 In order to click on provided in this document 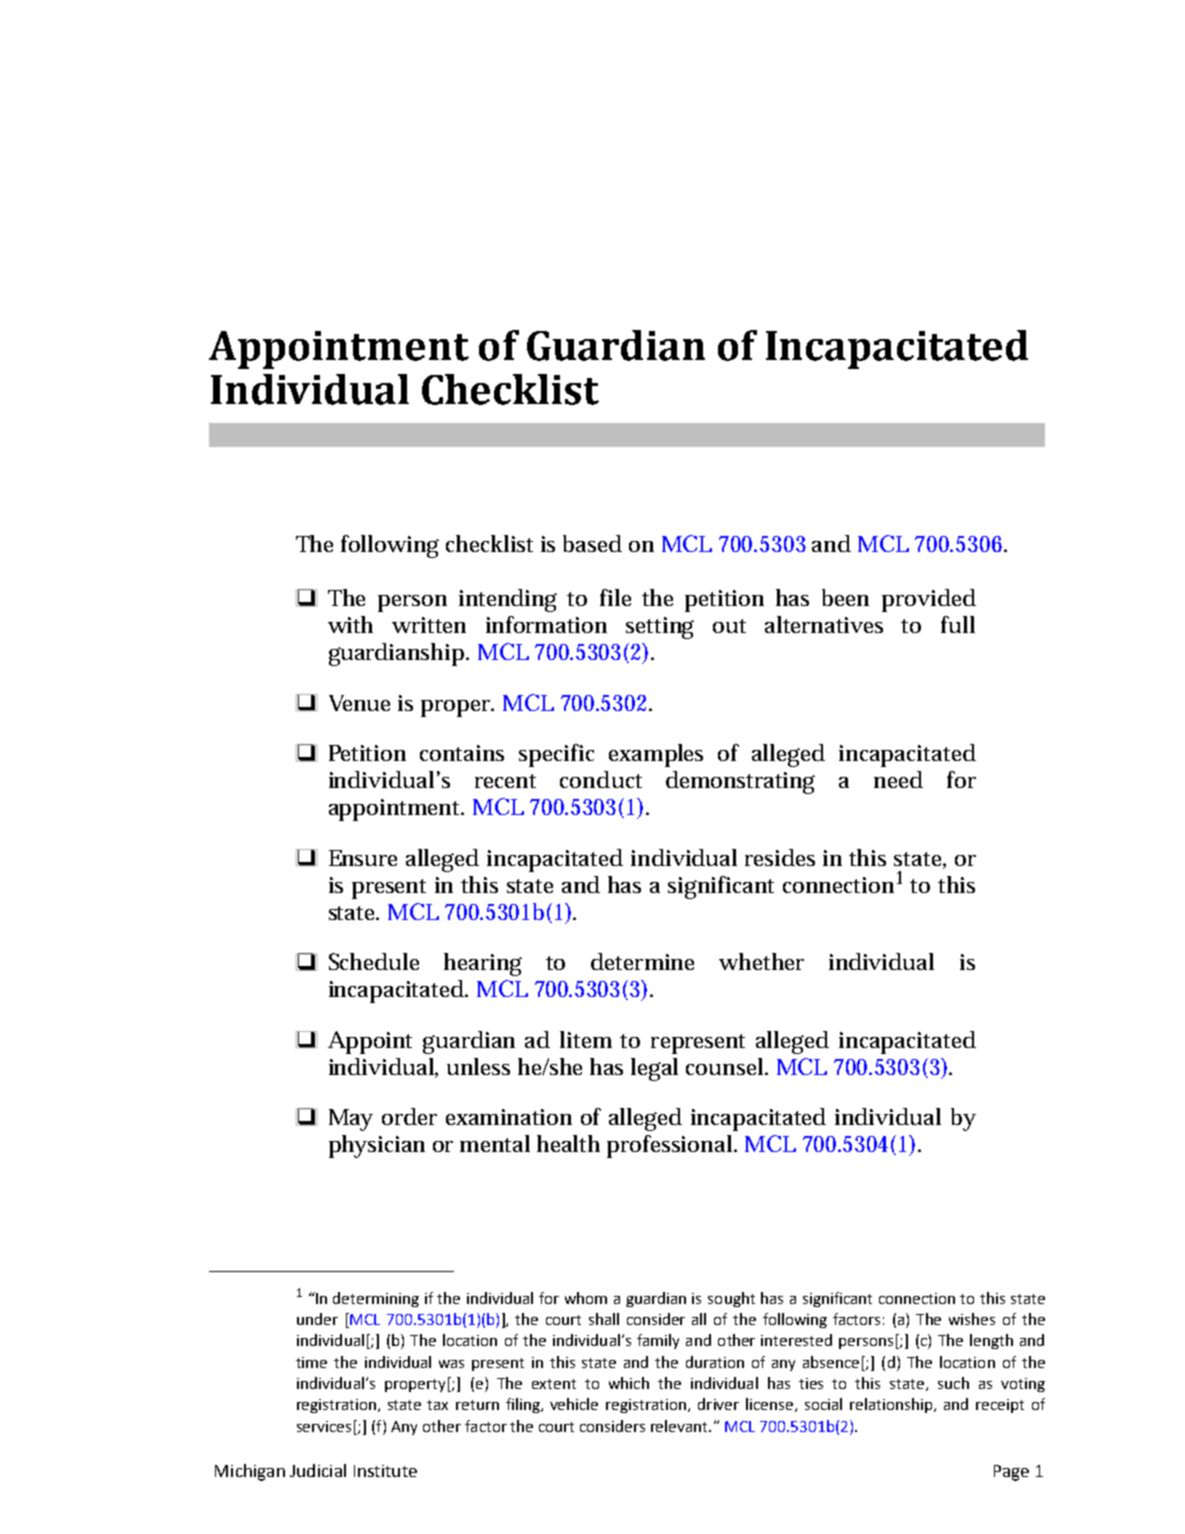, I will do `click(929, 600)`.
